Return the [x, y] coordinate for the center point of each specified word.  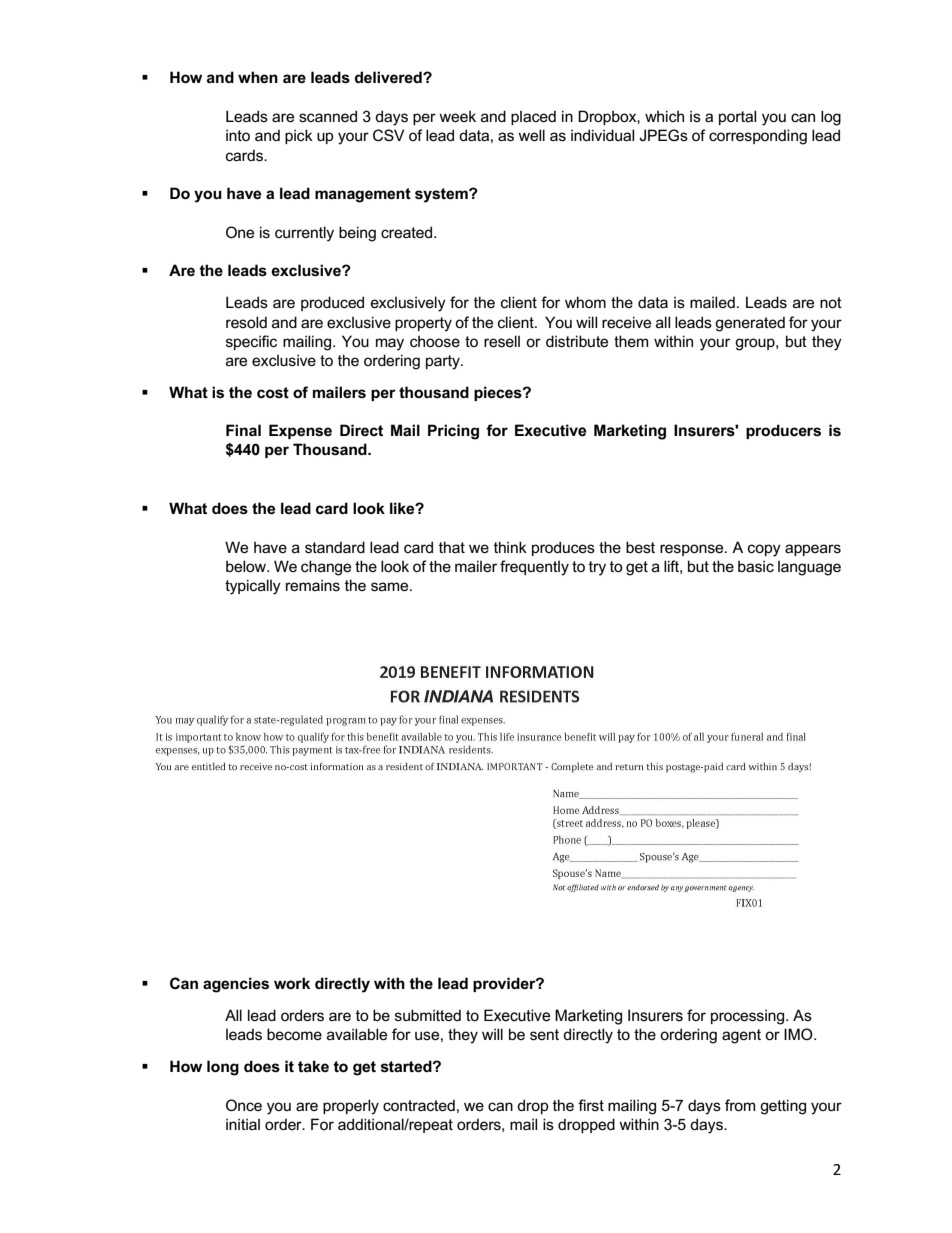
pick [299, 136]
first [591, 1105]
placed [533, 117]
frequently [534, 568]
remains [313, 585]
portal [737, 117]
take [313, 1066]
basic [756, 566]
